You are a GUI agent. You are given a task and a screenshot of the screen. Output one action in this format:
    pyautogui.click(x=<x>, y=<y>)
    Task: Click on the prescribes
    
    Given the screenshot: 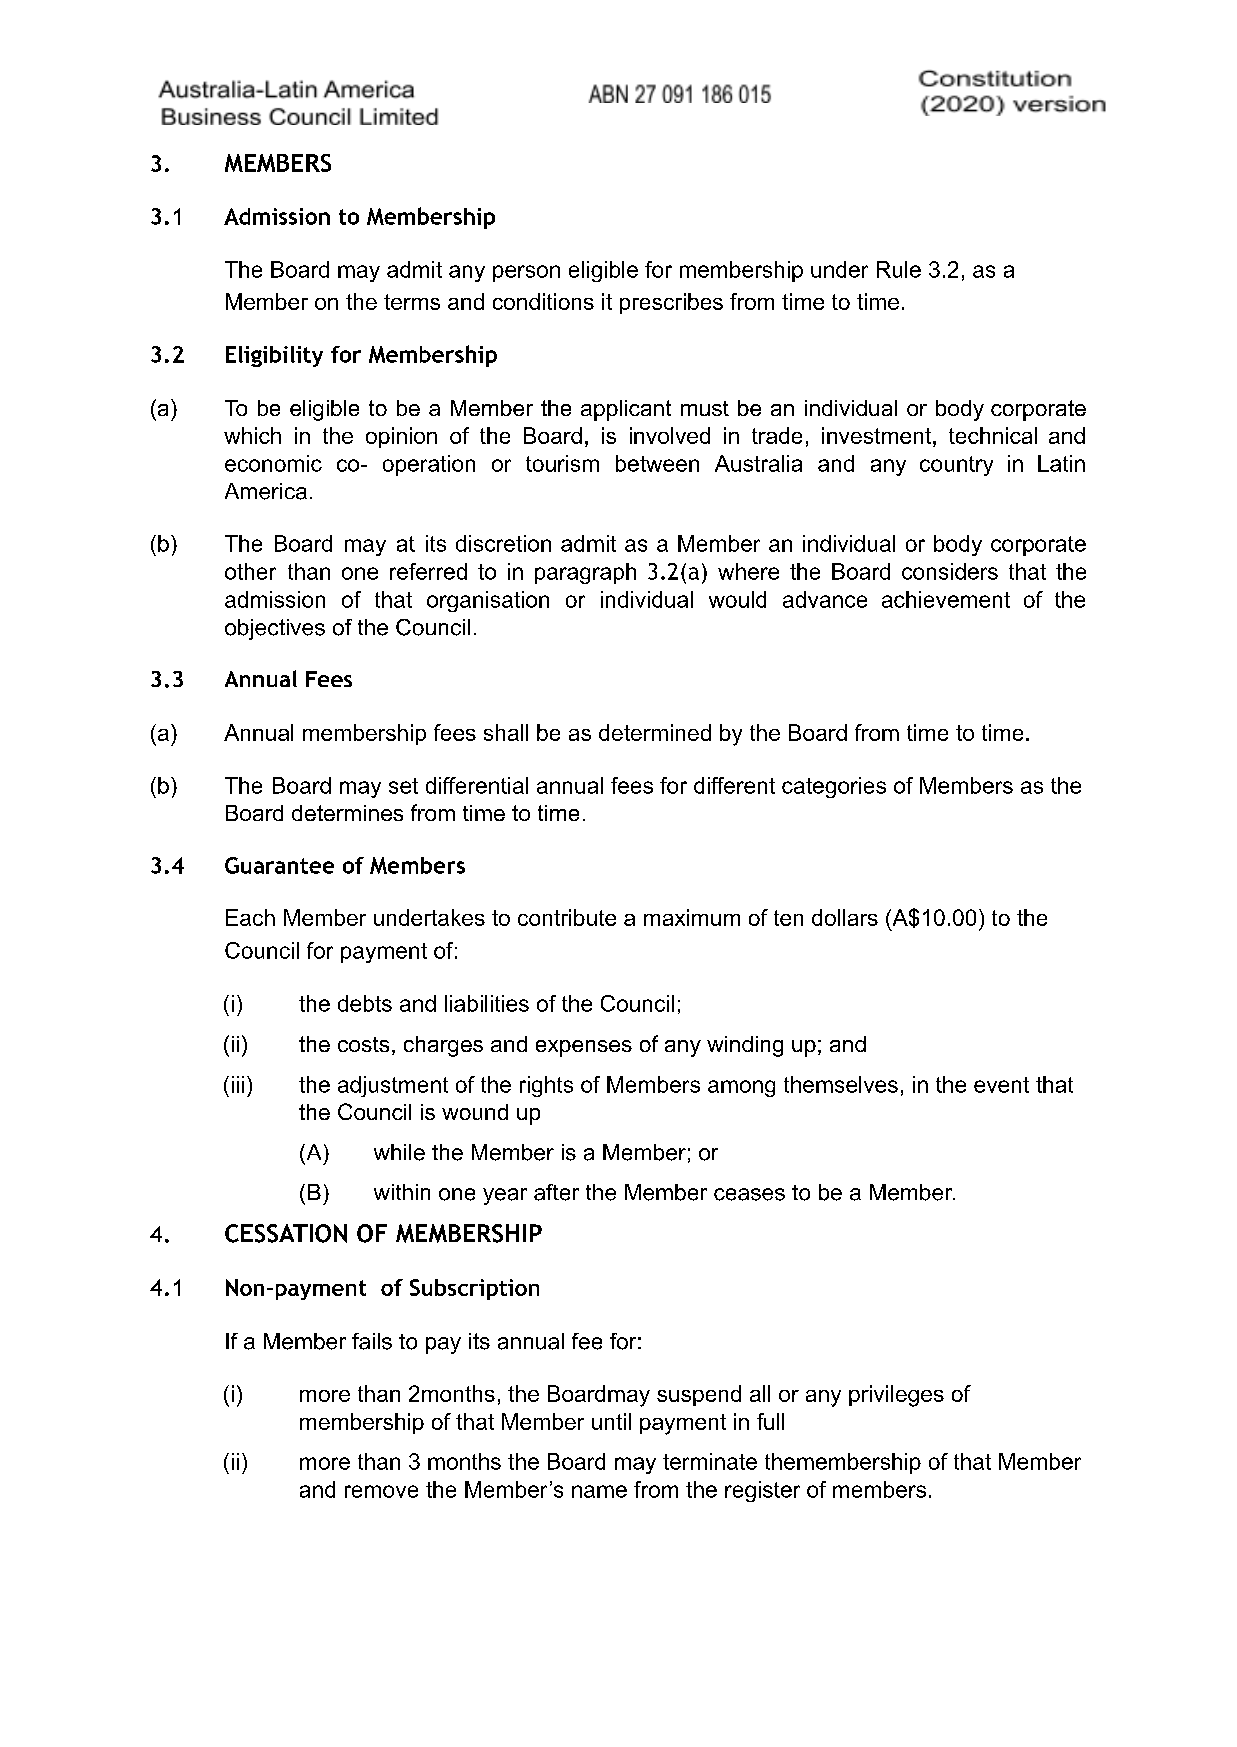 What is the action you would take?
    pyautogui.click(x=671, y=303)
